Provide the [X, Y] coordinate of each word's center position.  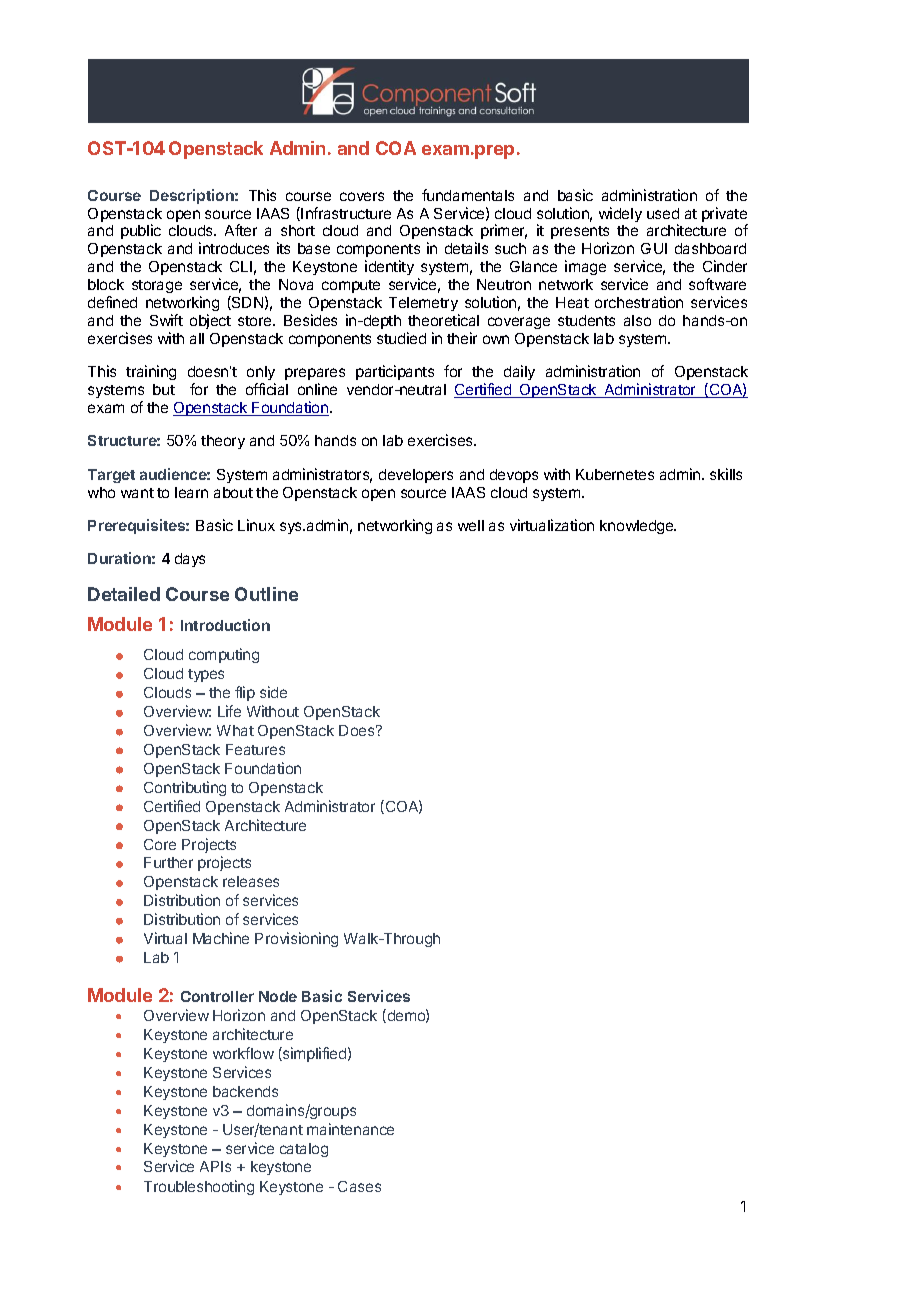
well [471, 525]
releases [251, 881]
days [190, 560]
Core [160, 844]
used [663, 213]
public [141, 231]
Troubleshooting [199, 1187]
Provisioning [296, 939]
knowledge [638, 527]
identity [389, 267]
